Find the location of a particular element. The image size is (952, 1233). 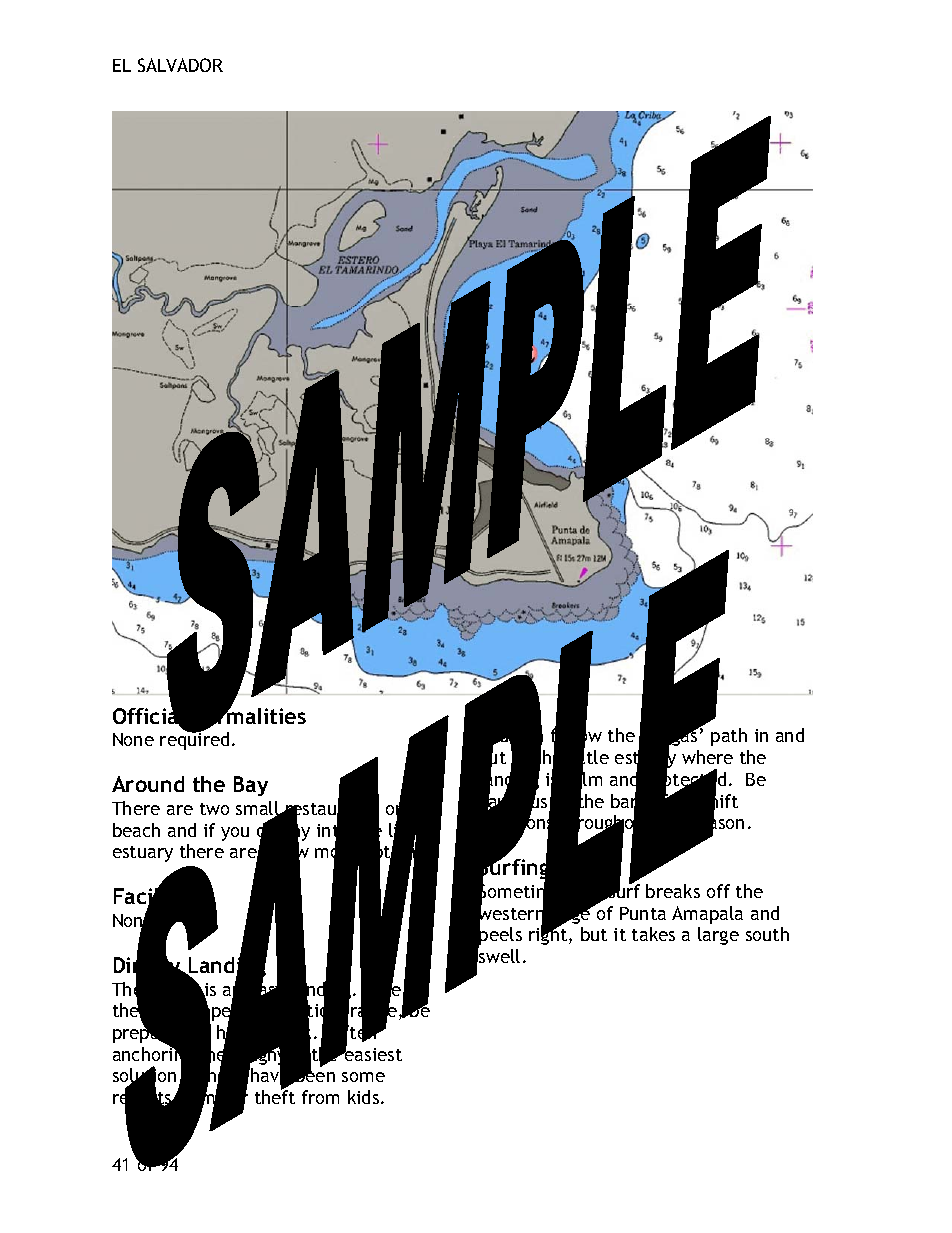

breaks is located at coordinates (673, 891).
